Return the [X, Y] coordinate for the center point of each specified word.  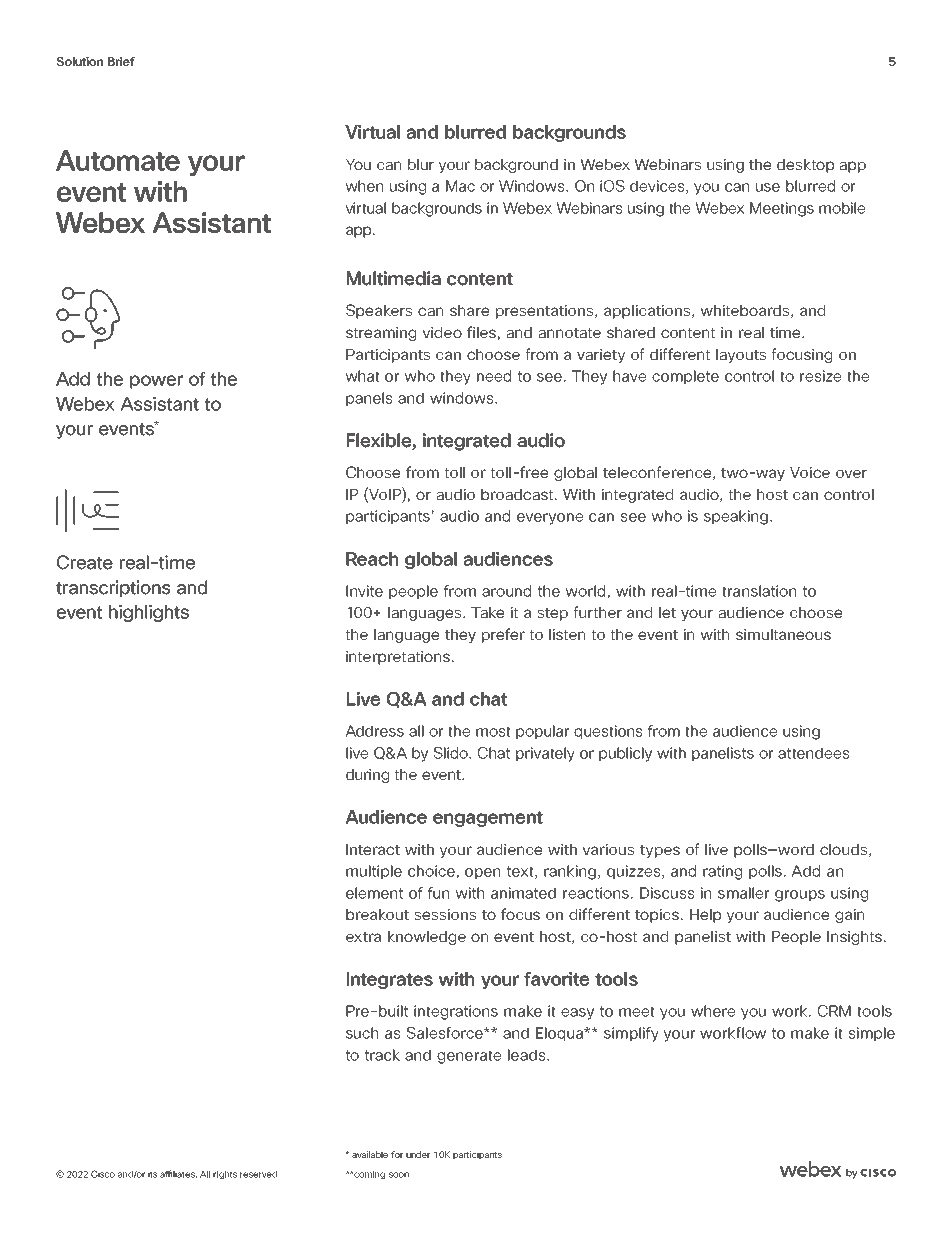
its [153, 1174]
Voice [810, 472]
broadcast [518, 494]
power [156, 382]
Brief [121, 61]
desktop [805, 166]
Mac [460, 186]
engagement [488, 819]
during [367, 776]
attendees [813, 753]
